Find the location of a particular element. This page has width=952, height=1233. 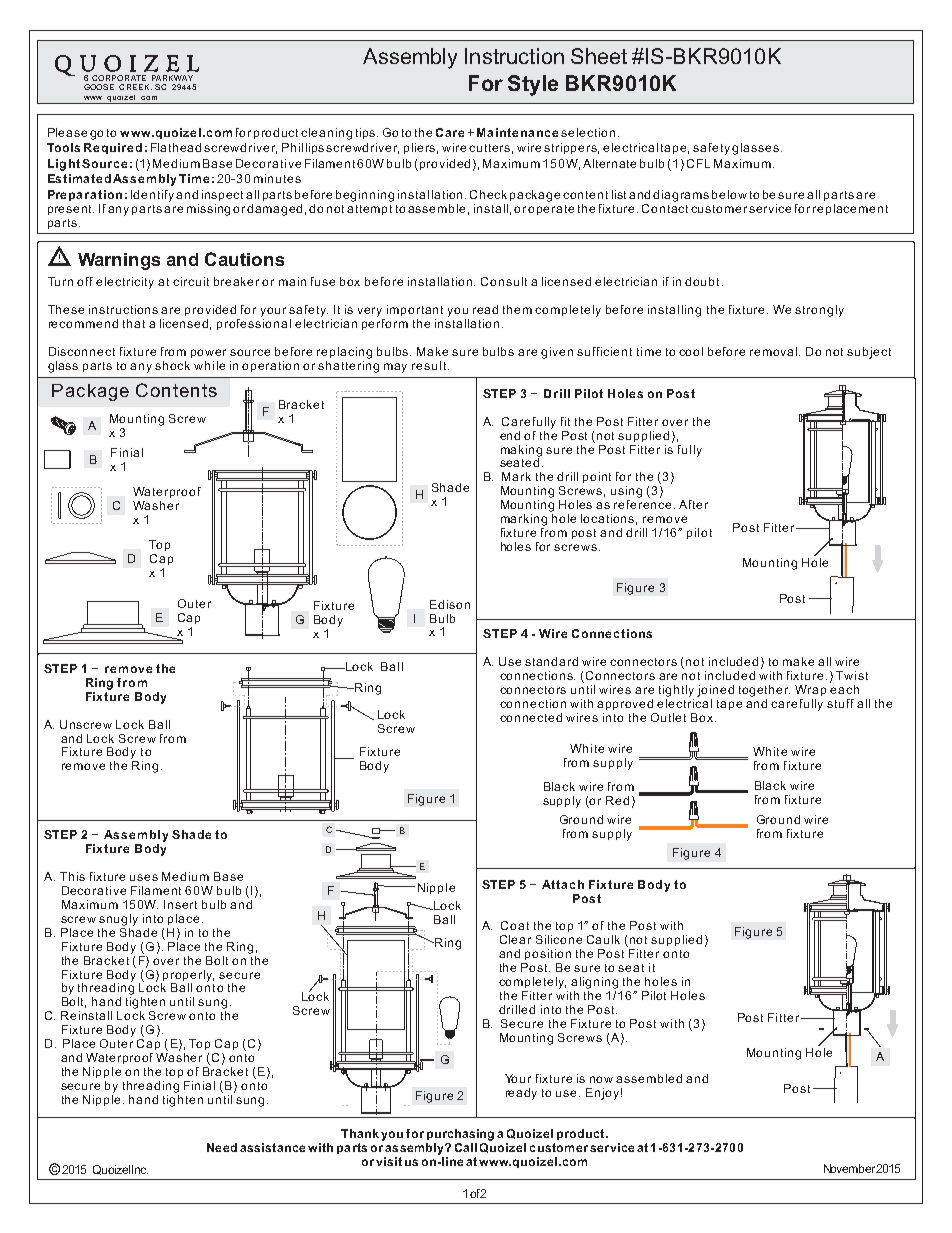

that is located at coordinates (134, 323).
